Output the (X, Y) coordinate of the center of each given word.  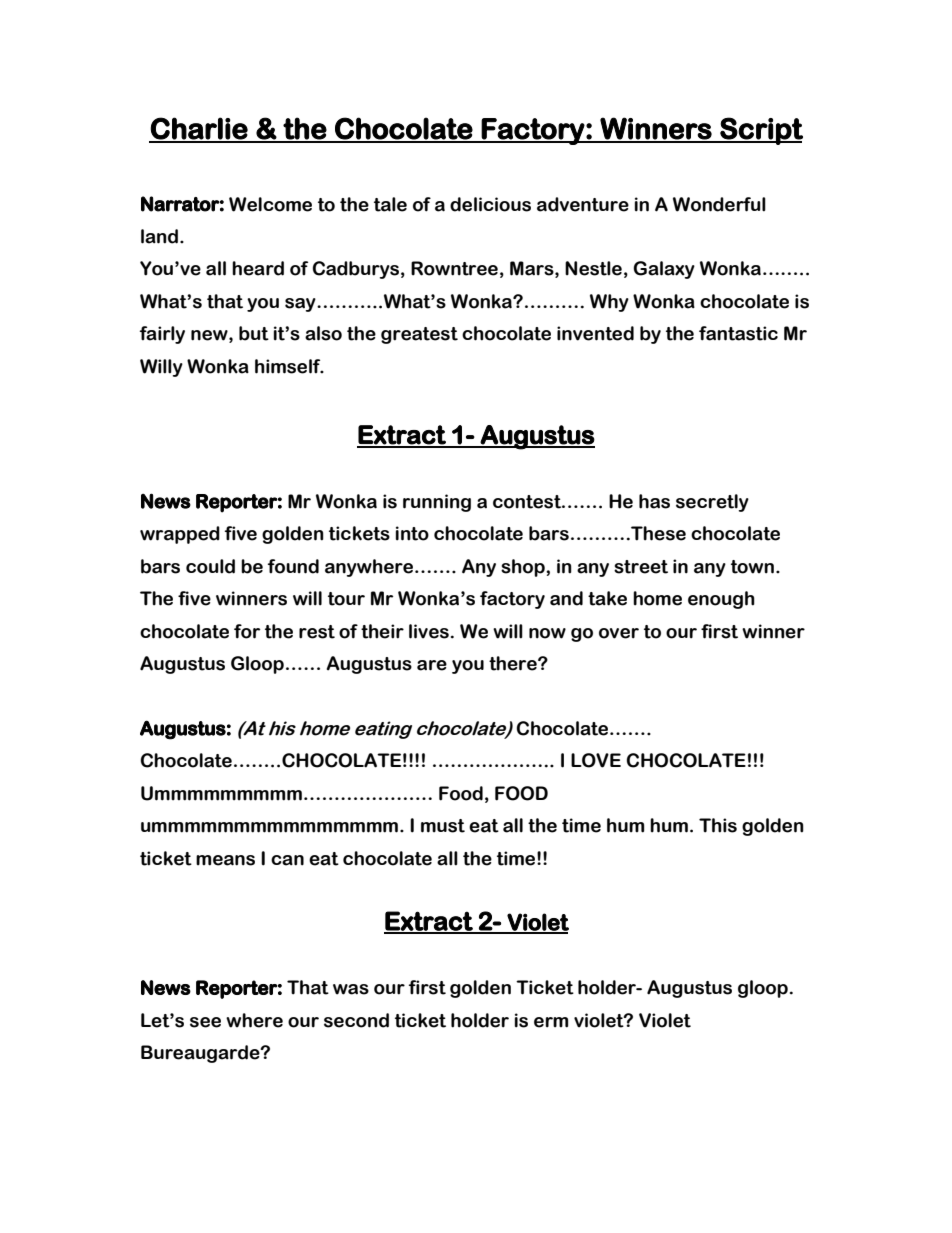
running (437, 503)
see (205, 1022)
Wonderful (719, 204)
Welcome (270, 204)
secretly (712, 503)
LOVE (596, 760)
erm (551, 1022)
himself (289, 366)
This (718, 825)
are (432, 665)
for (247, 631)
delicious (490, 204)
